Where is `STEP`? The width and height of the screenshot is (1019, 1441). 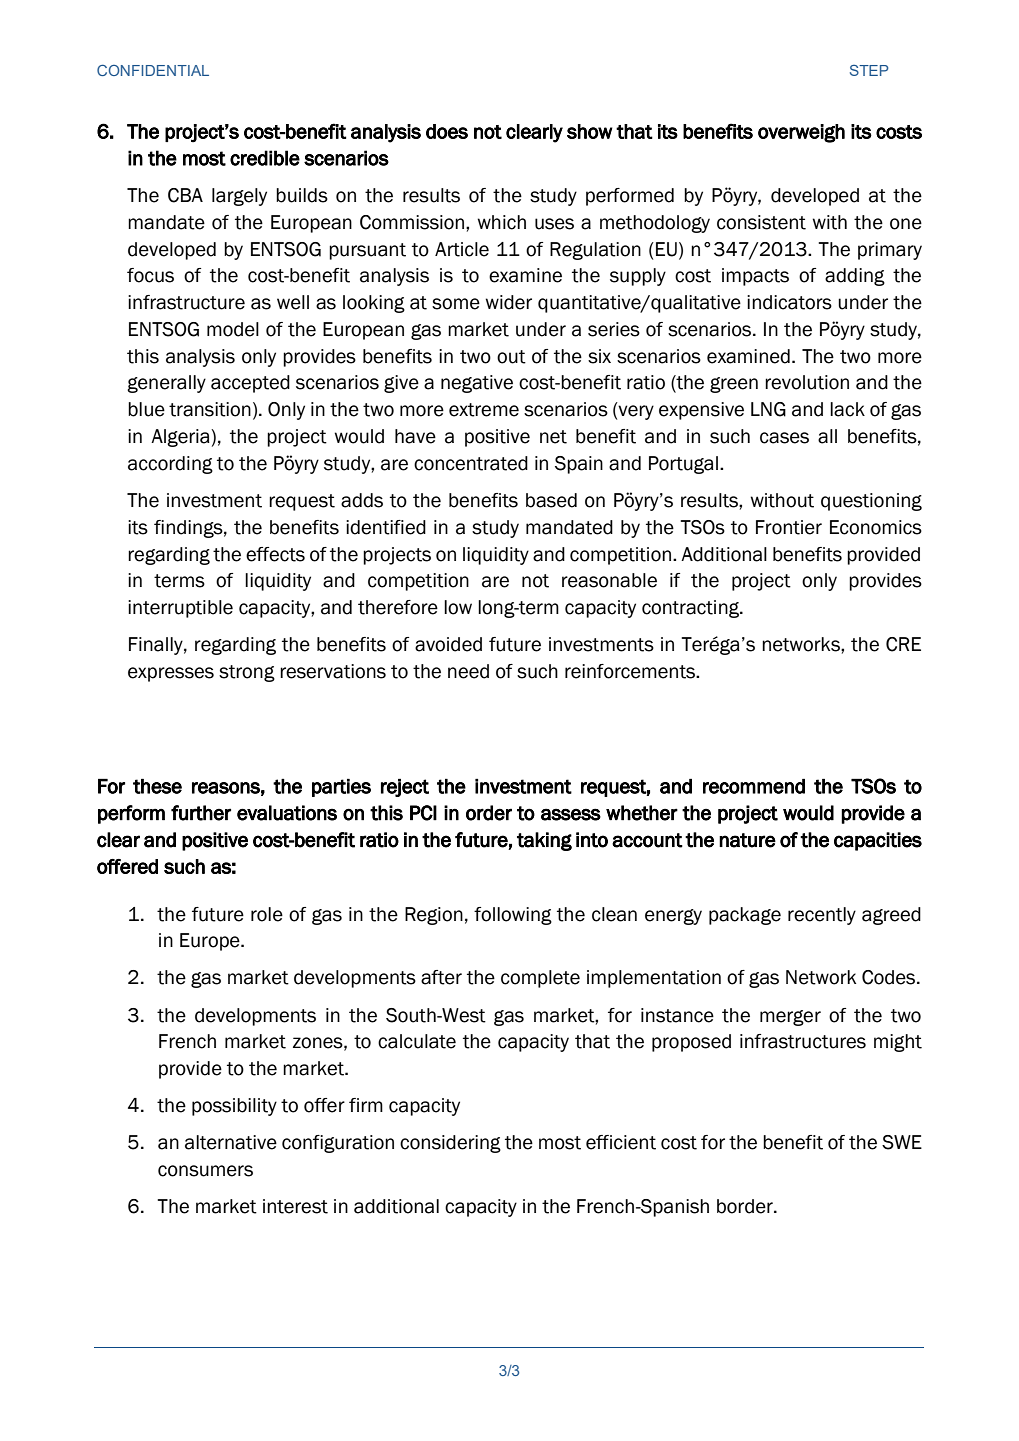
STEP is located at coordinates (869, 70).
